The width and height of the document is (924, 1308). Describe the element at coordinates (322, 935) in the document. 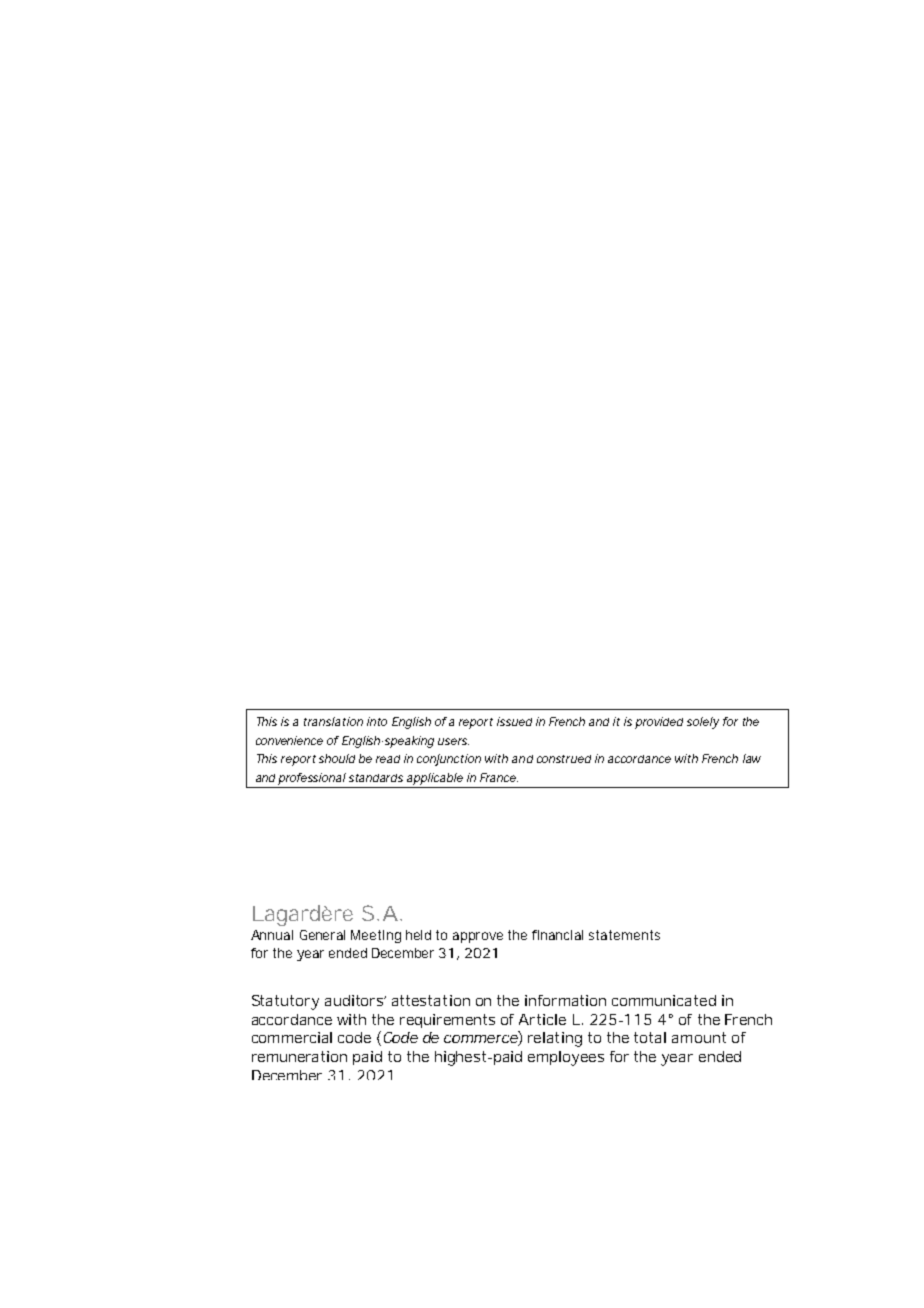

I see `General` at that location.
